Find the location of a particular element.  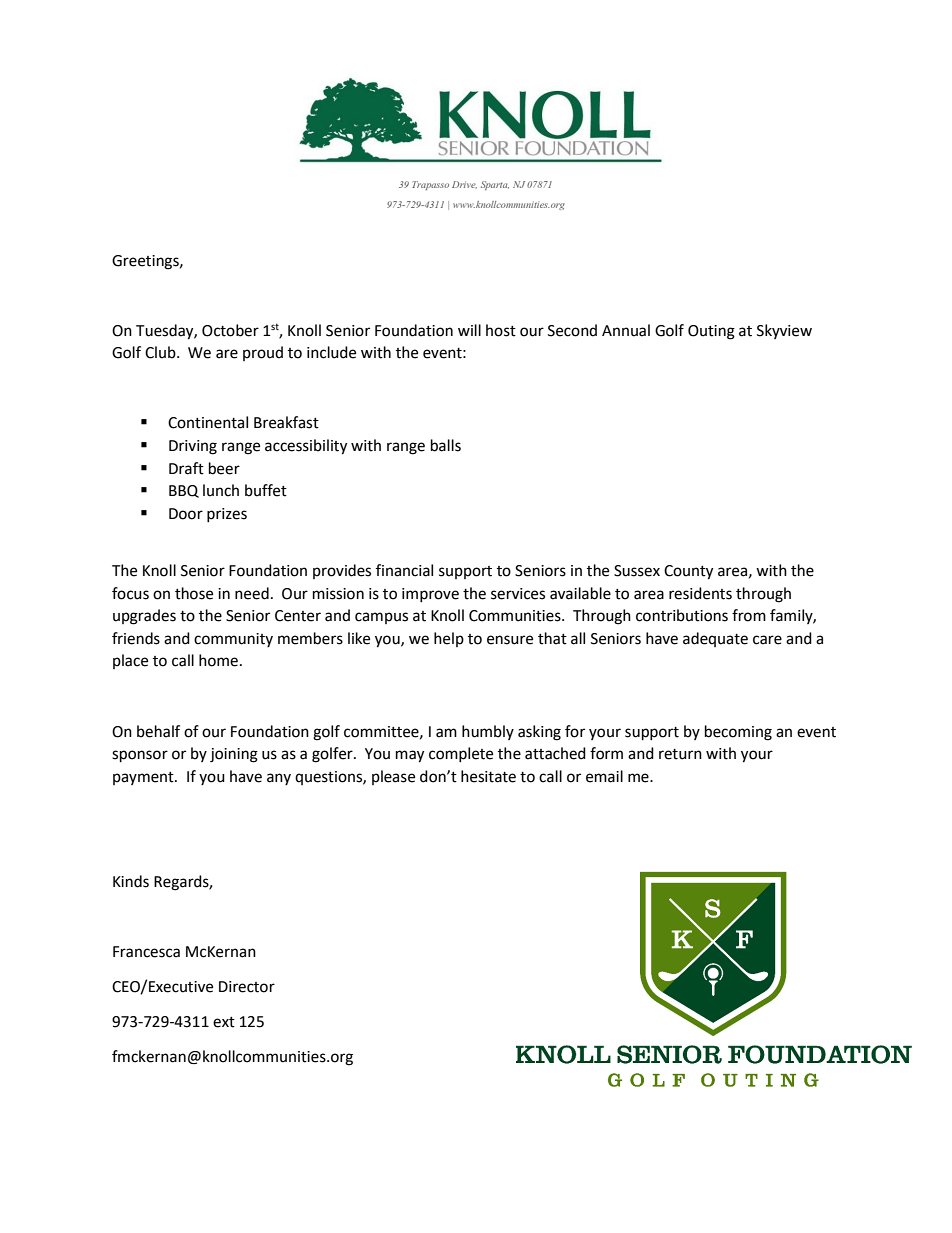

October is located at coordinates (230, 330).
